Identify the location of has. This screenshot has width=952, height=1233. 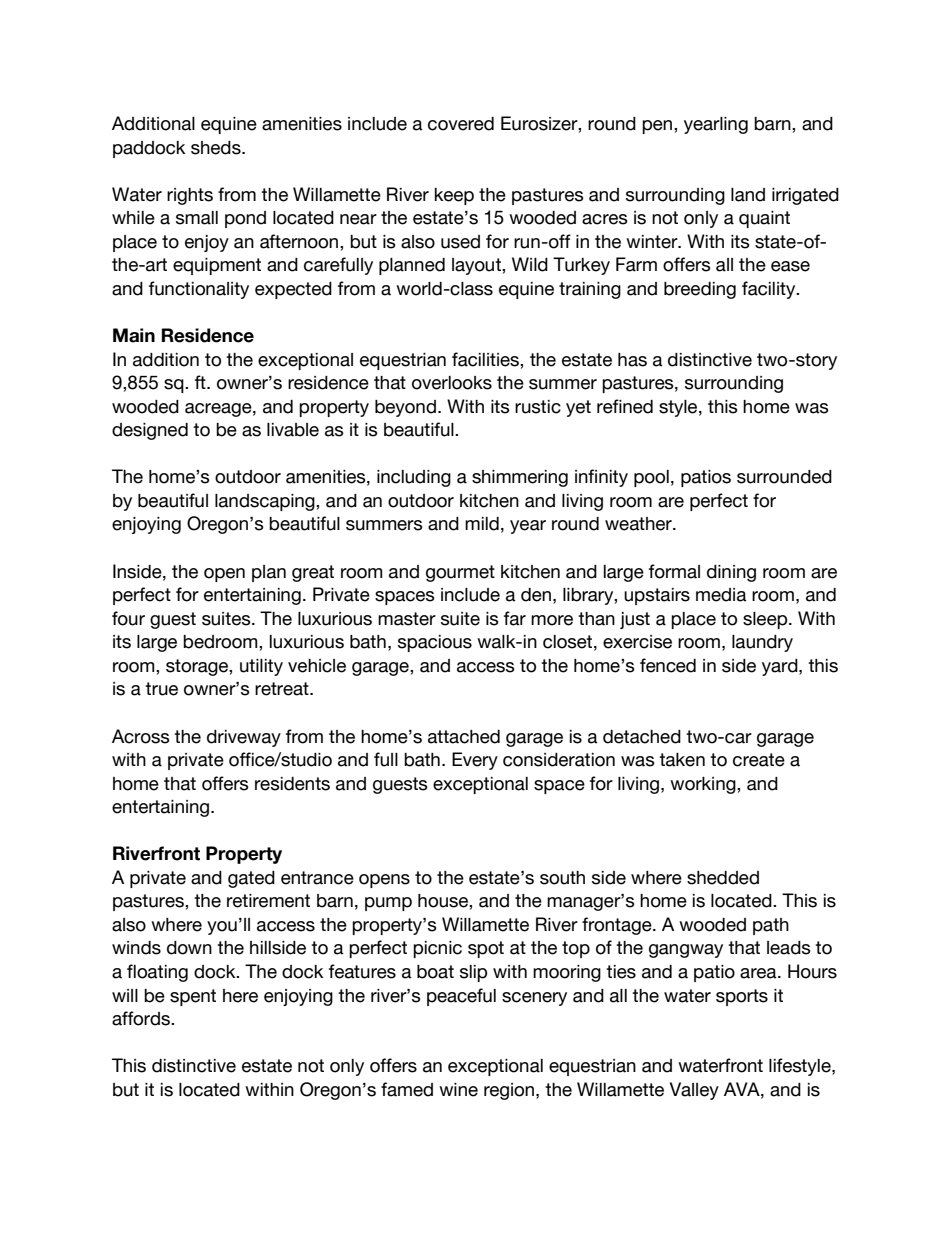
(632, 360).
